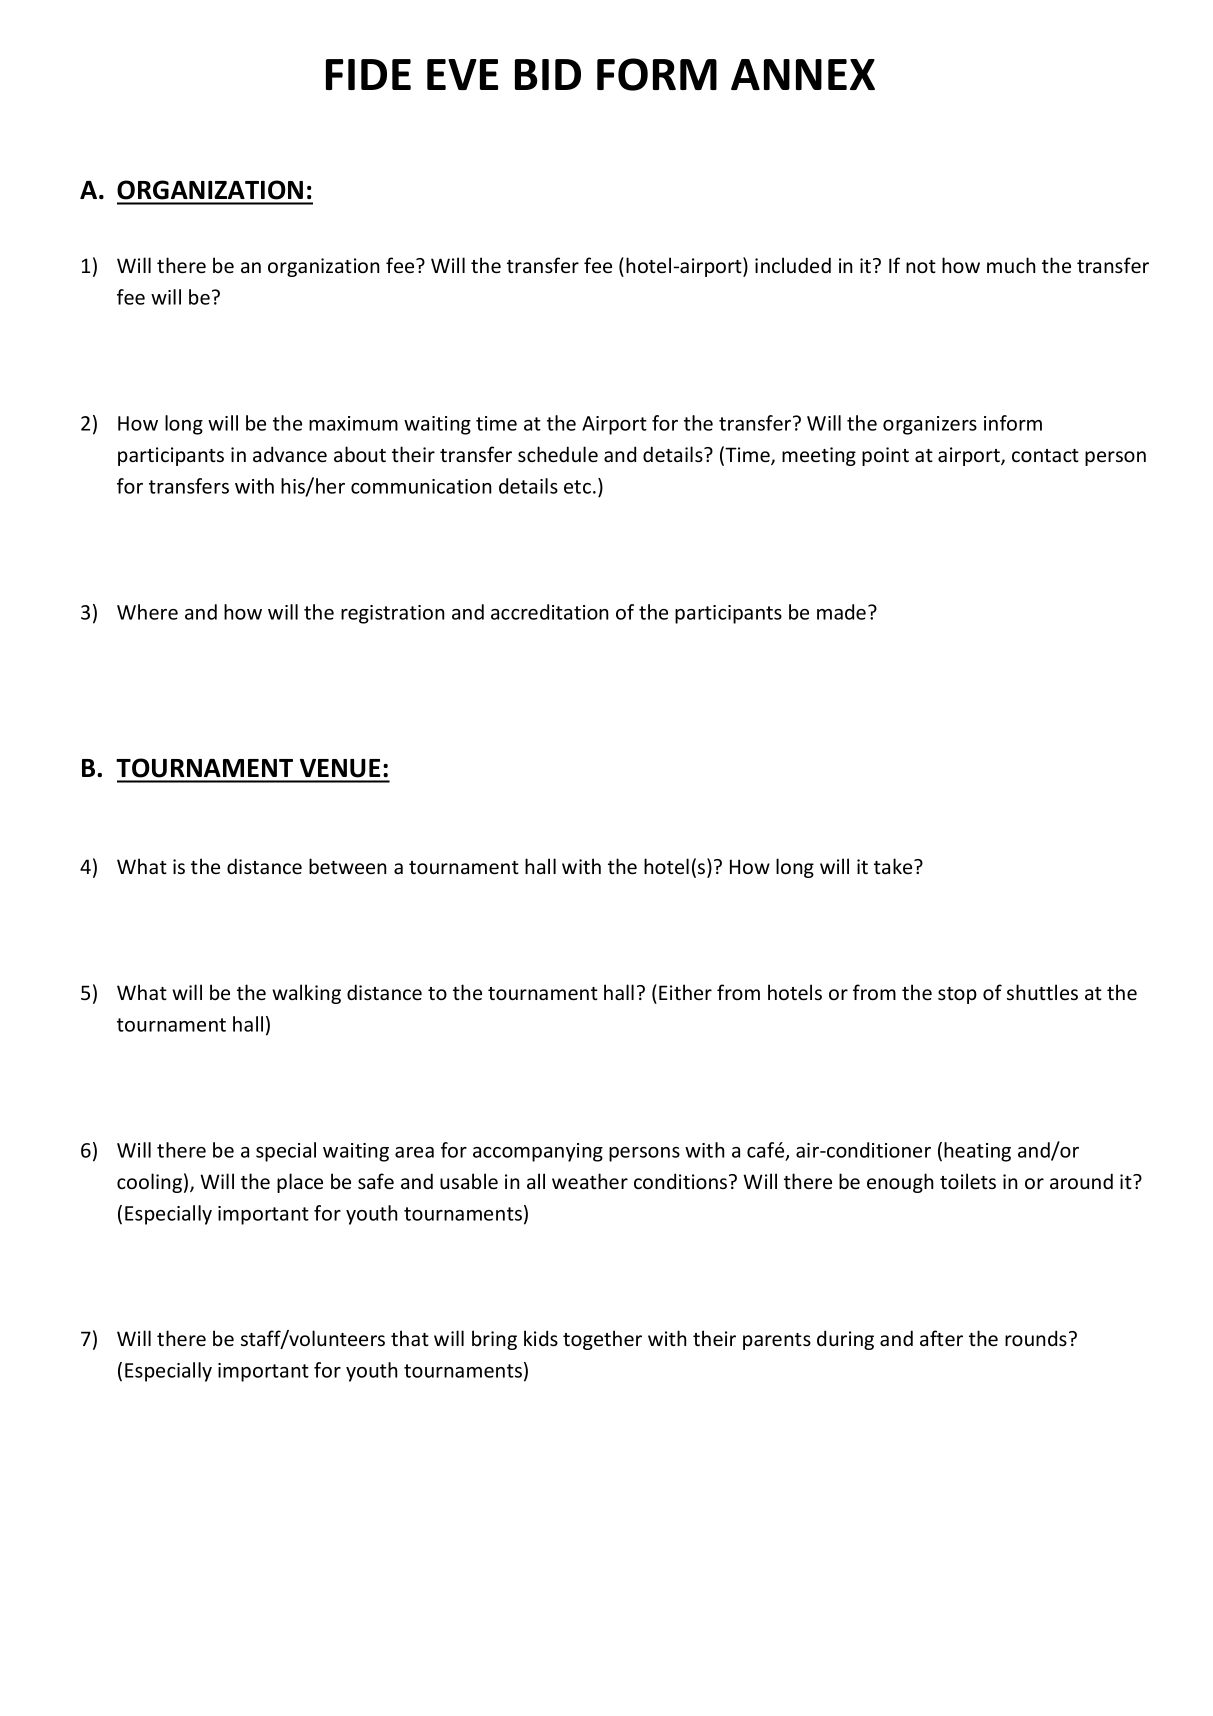 Image resolution: width=1213 pixels, height=1716 pixels. What do you see at coordinates (550, 612) in the document?
I see `accreditation` at bounding box center [550, 612].
